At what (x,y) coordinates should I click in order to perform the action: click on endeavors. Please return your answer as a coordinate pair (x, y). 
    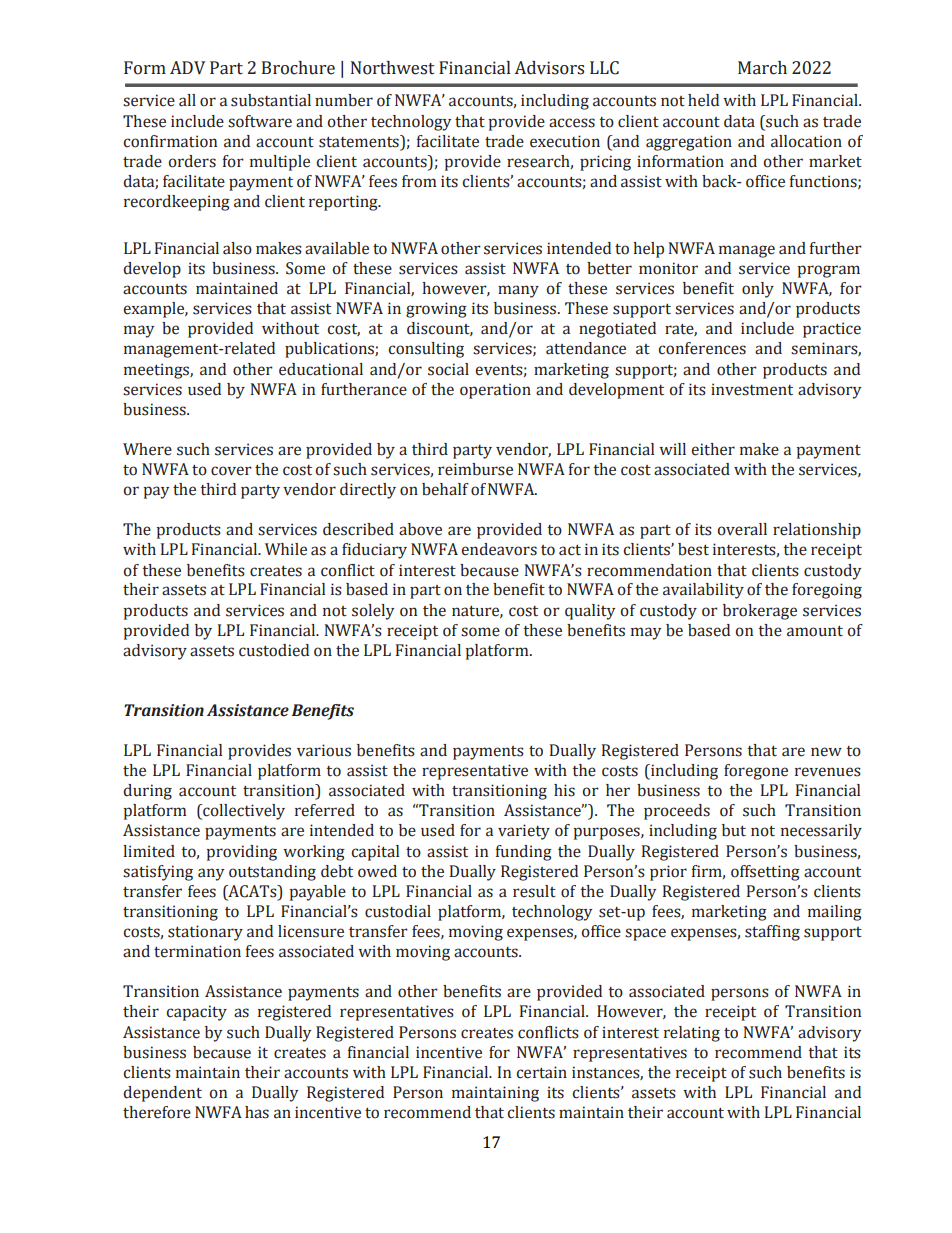
    Looking at the image, I should click on (499, 549).
